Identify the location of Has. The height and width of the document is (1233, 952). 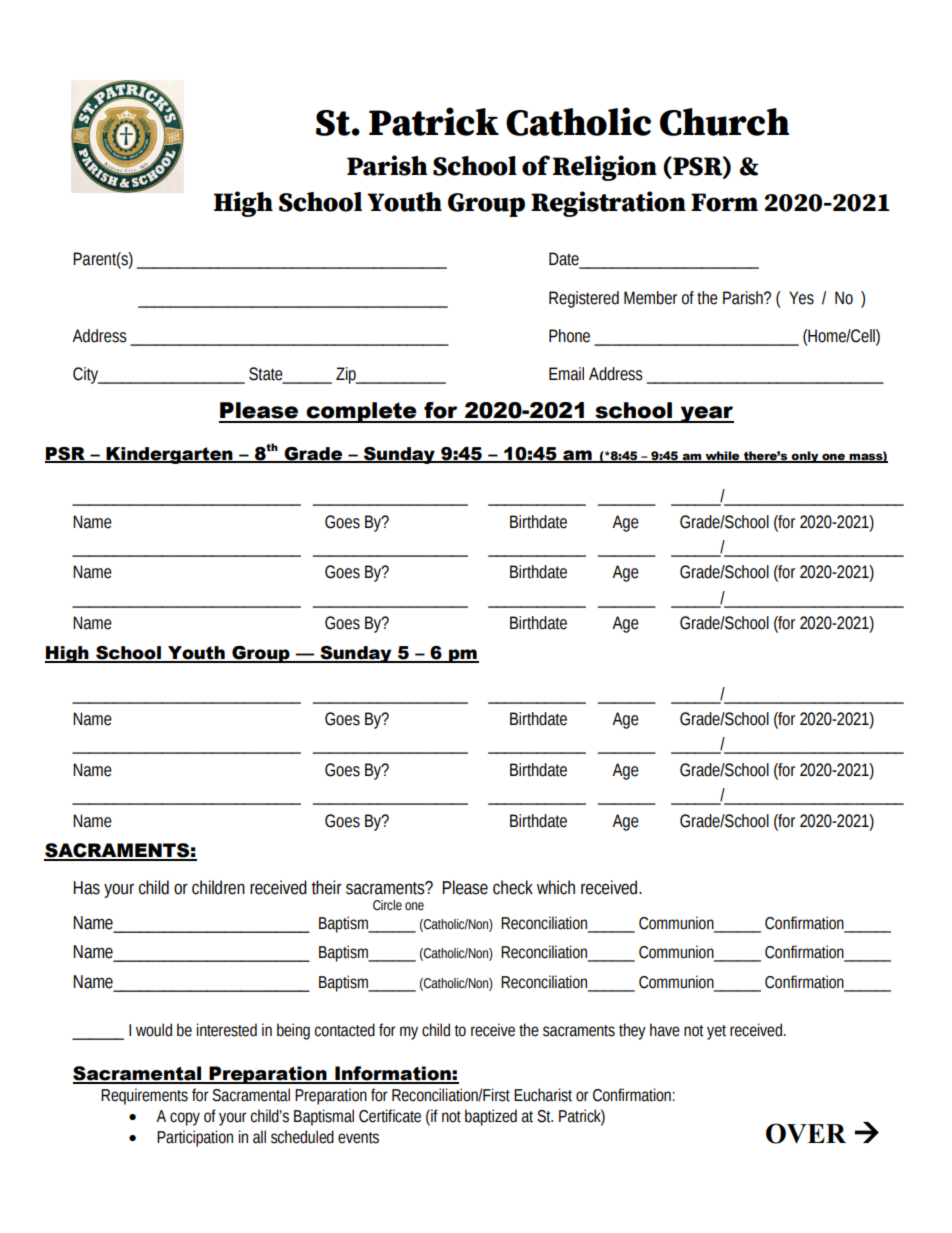
(86, 888).
